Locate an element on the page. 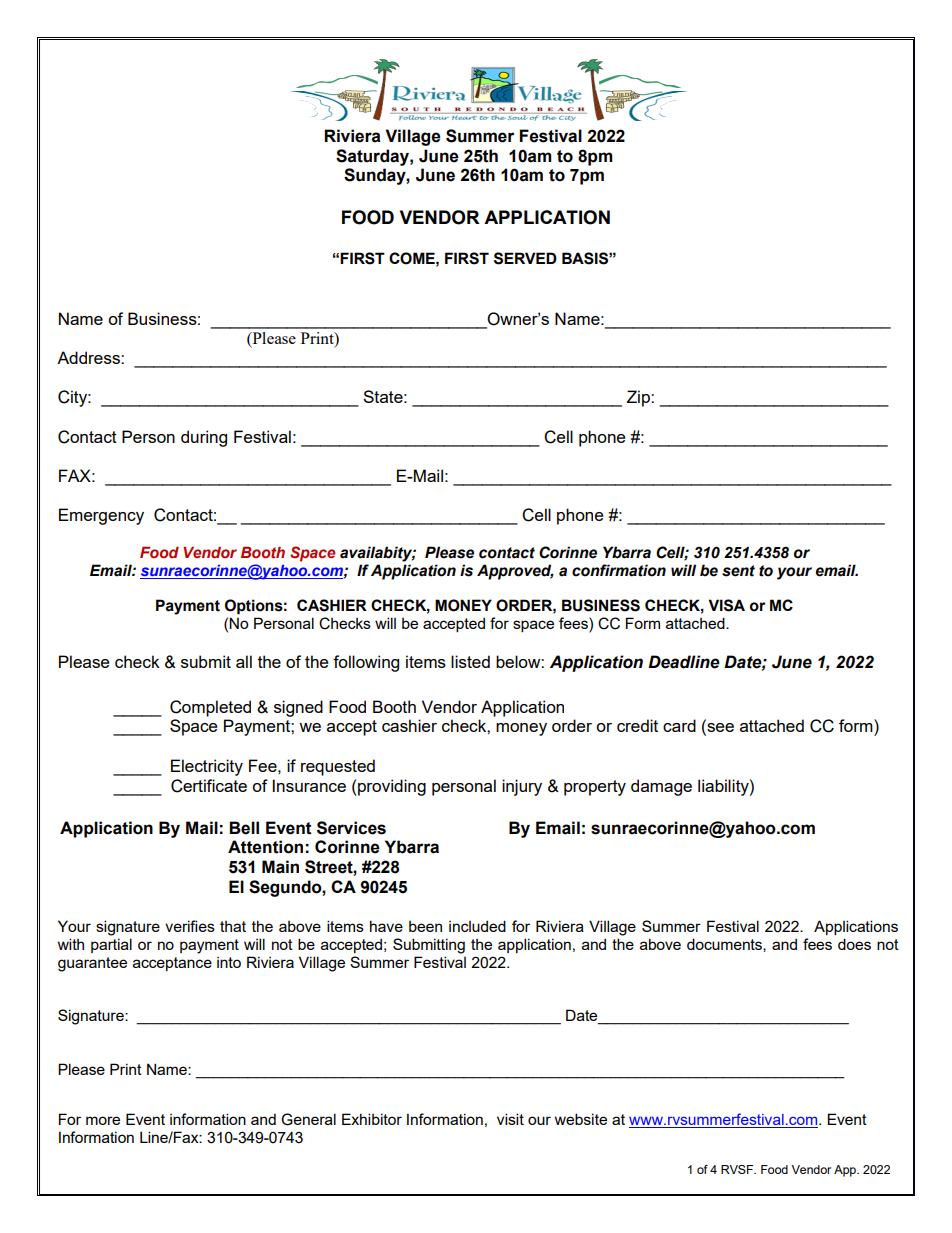  Zip is located at coordinates (639, 398).
